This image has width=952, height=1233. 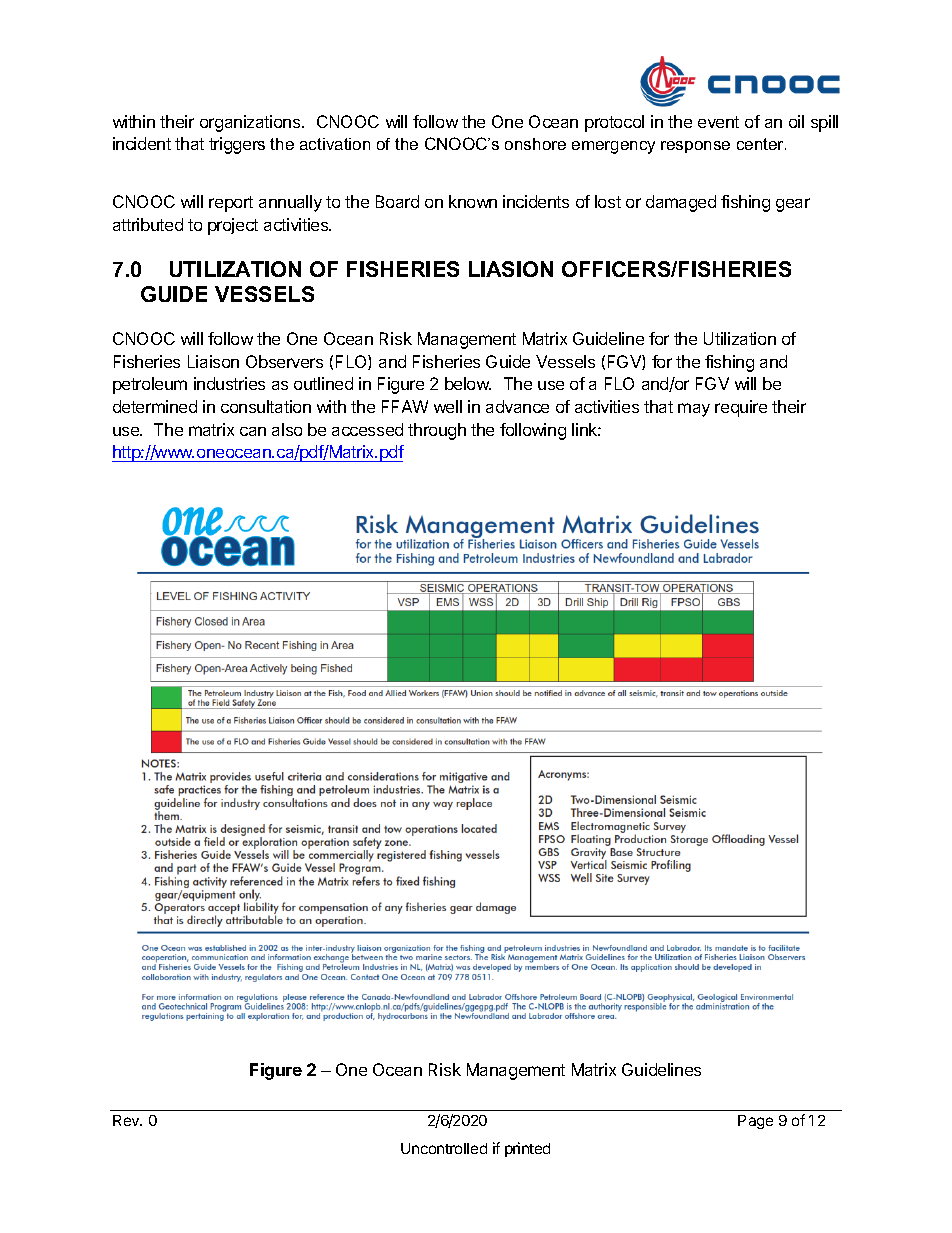 I want to click on through, so click(x=437, y=431).
